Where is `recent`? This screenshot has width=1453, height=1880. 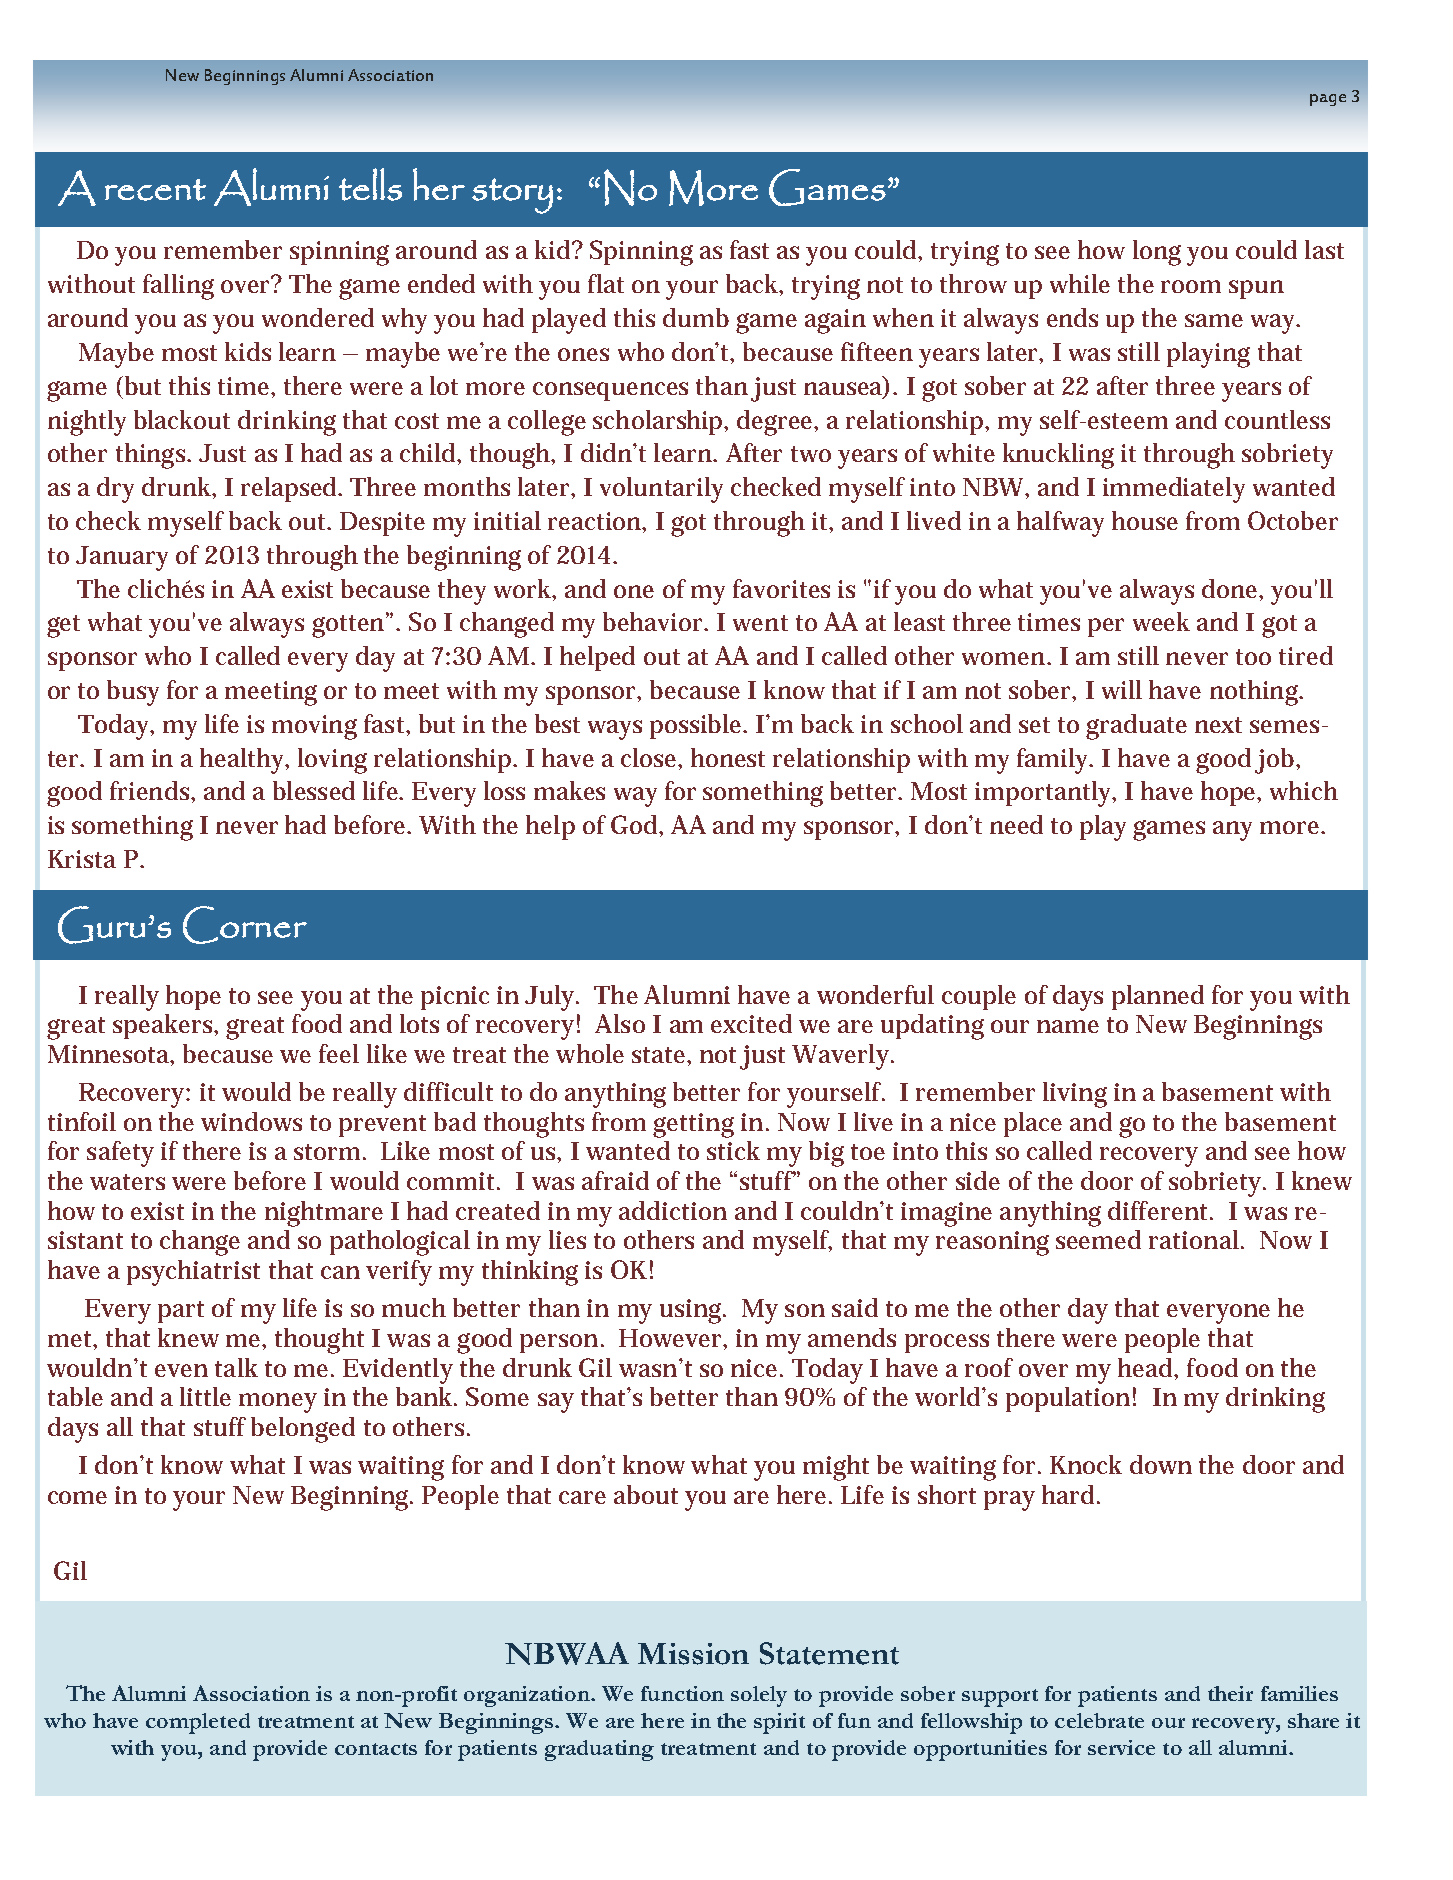 recent is located at coordinates (155, 190).
